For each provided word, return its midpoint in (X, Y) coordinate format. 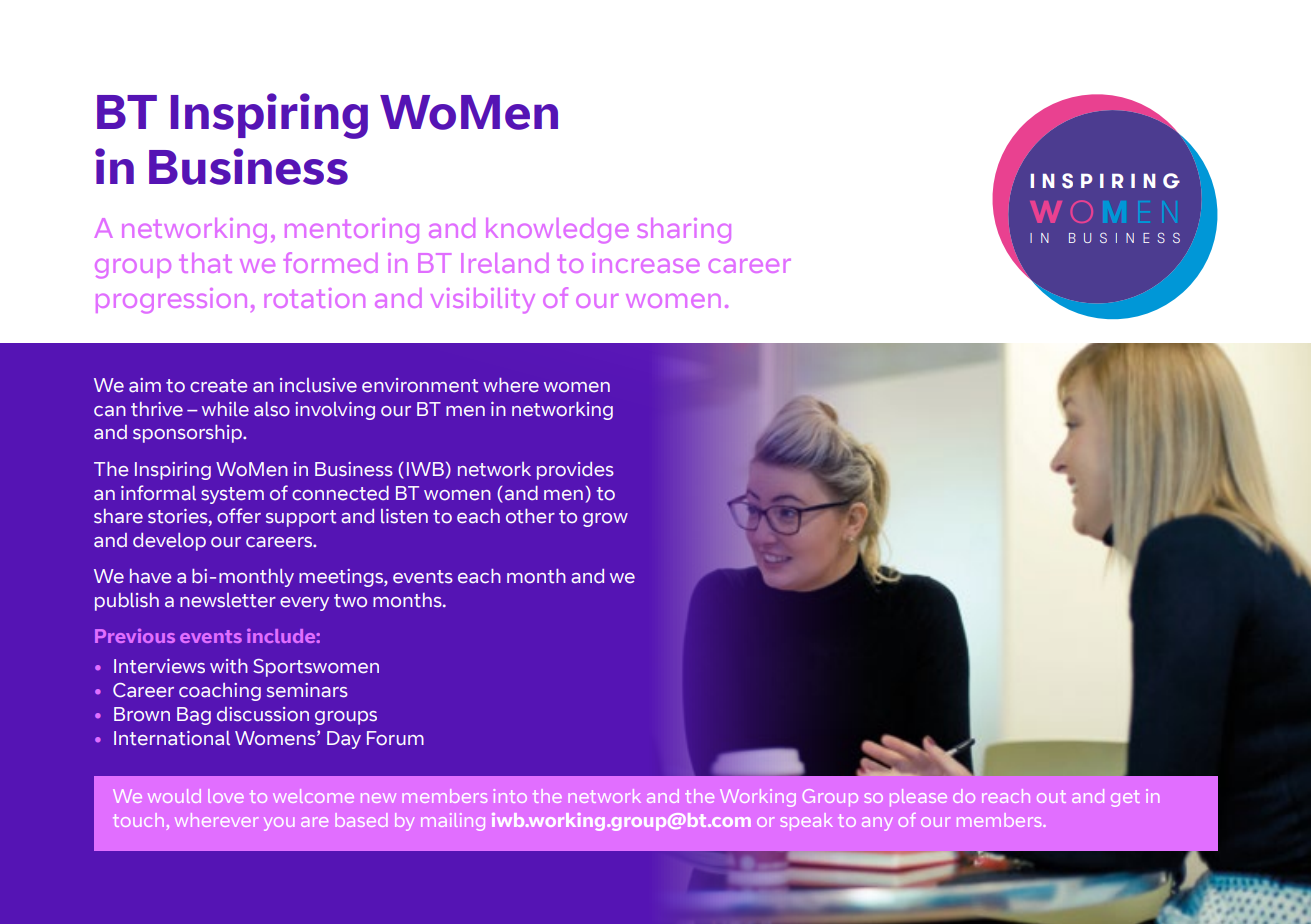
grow (605, 520)
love (226, 796)
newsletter (228, 600)
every (304, 604)
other (530, 516)
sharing (684, 230)
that (205, 263)
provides (575, 471)
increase (646, 263)
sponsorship (189, 434)
